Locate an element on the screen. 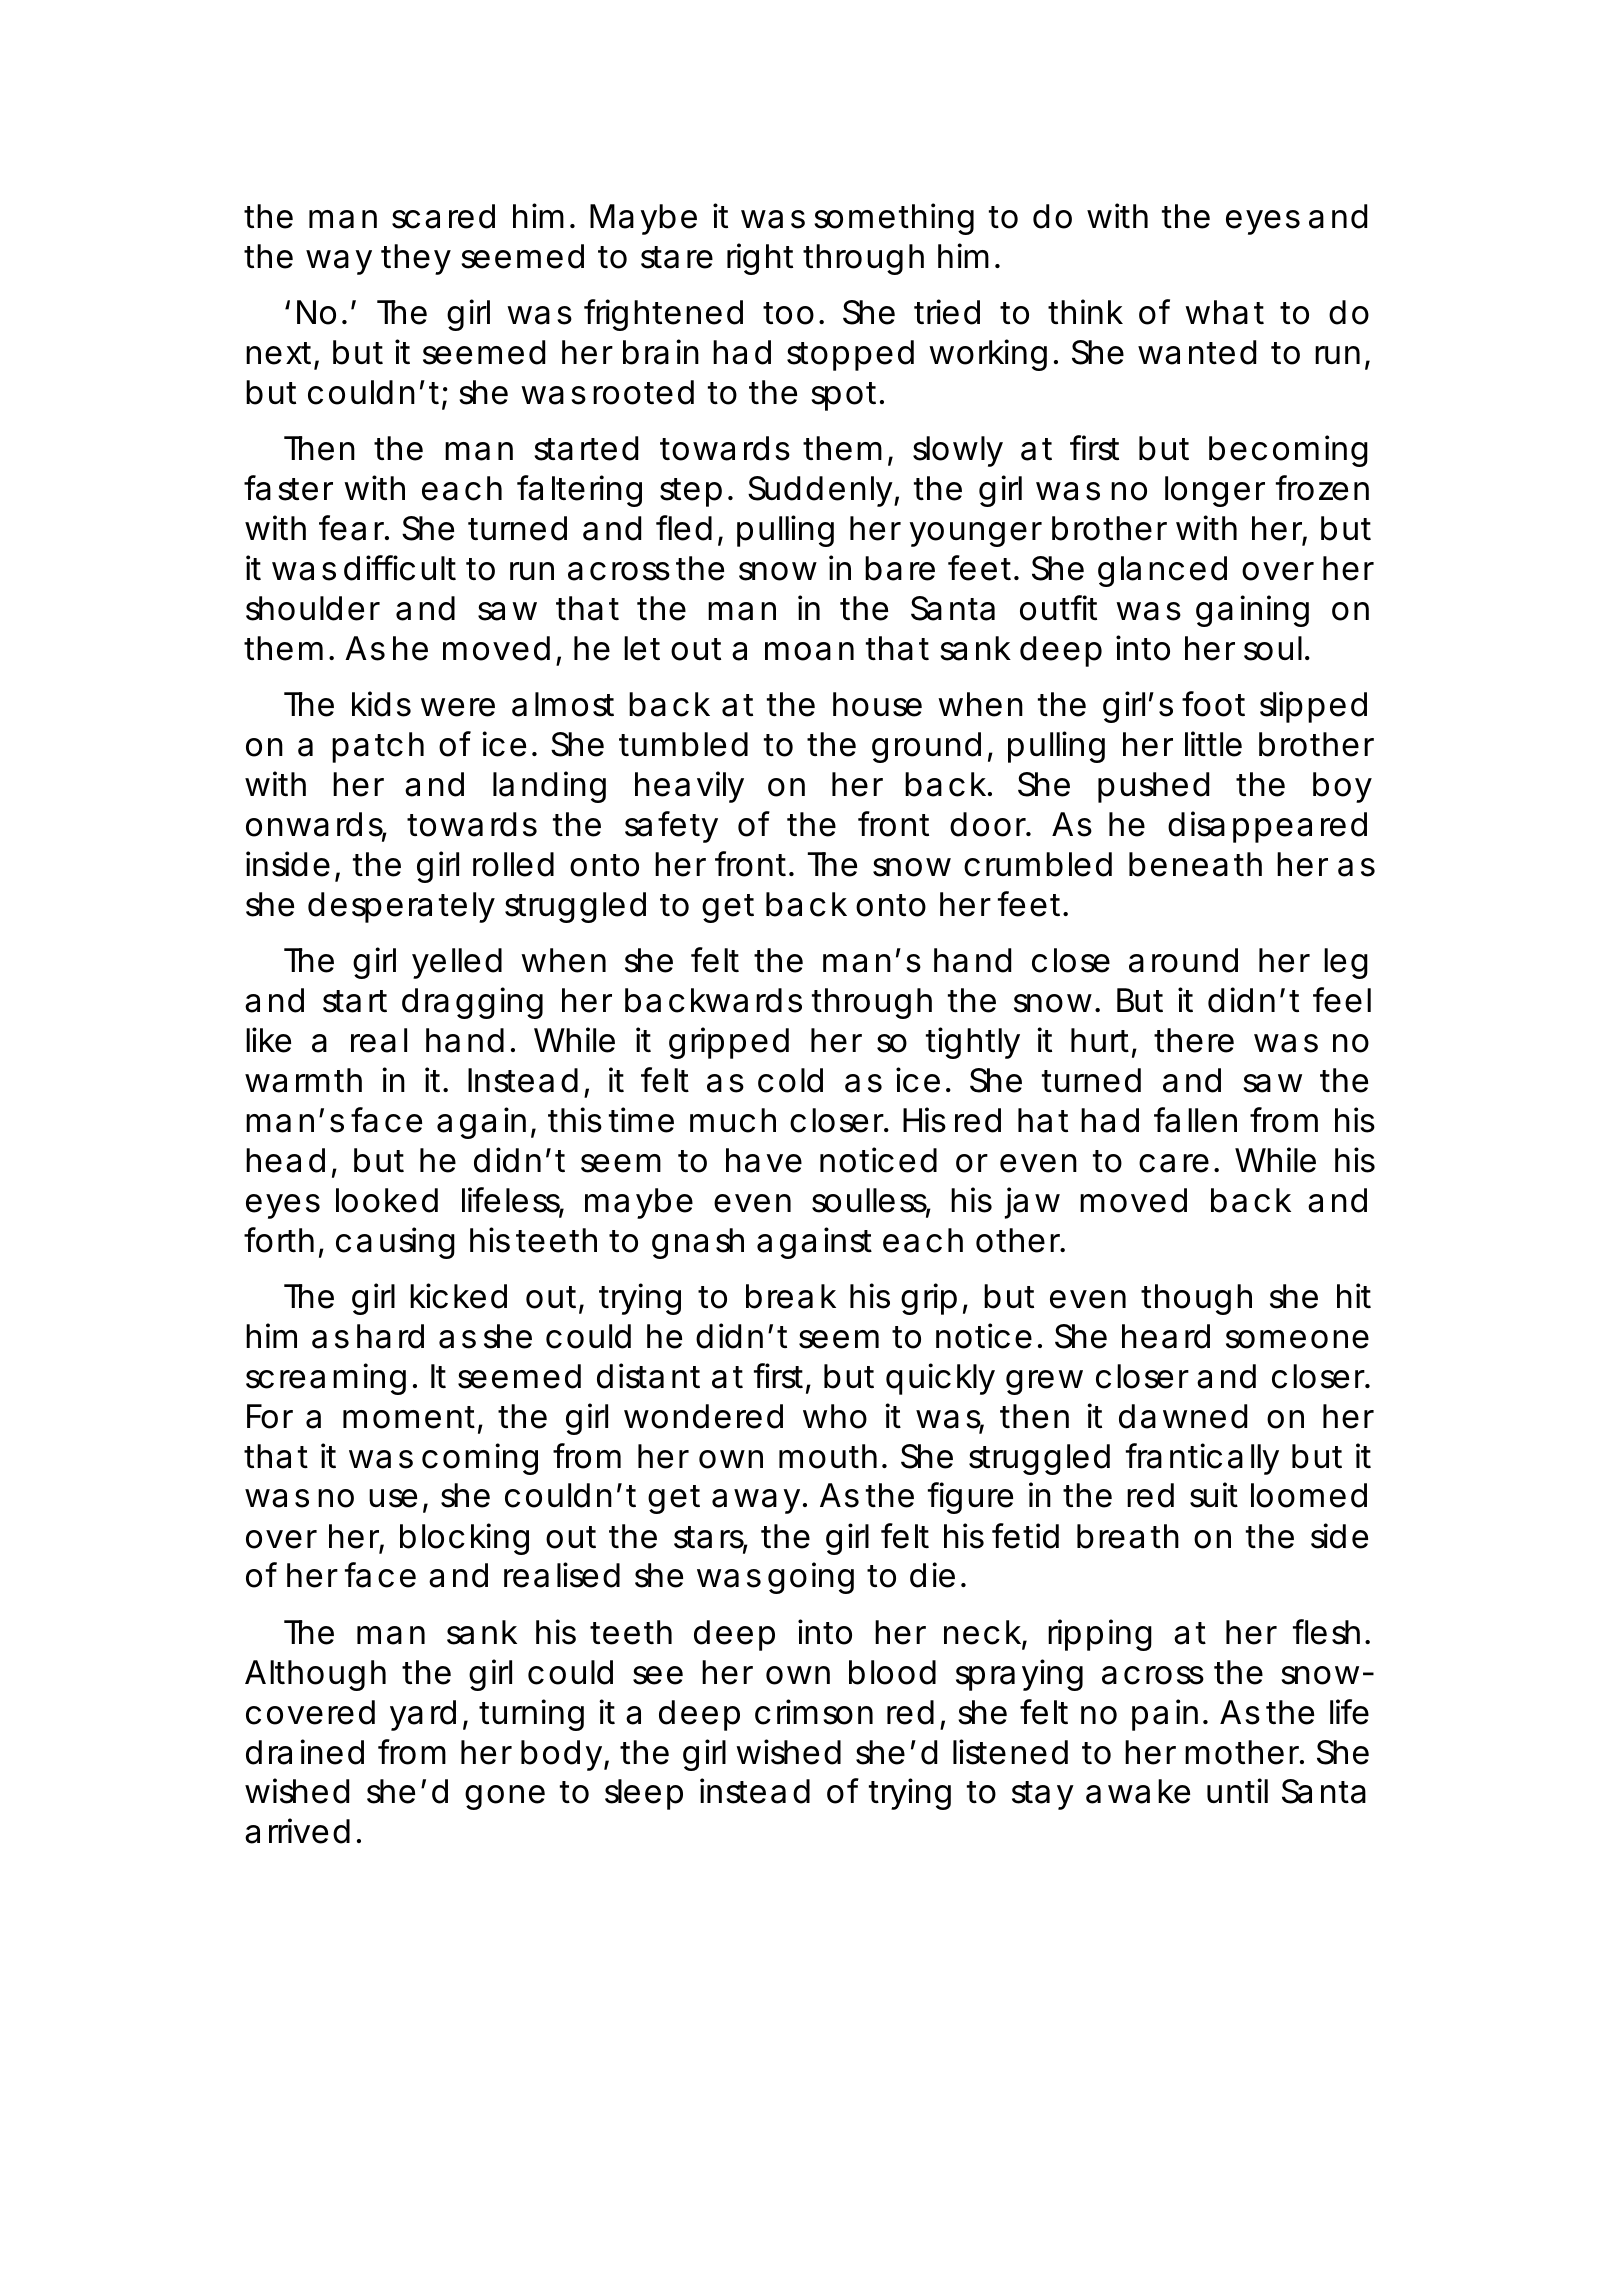  crimson is located at coordinates (814, 1712).
